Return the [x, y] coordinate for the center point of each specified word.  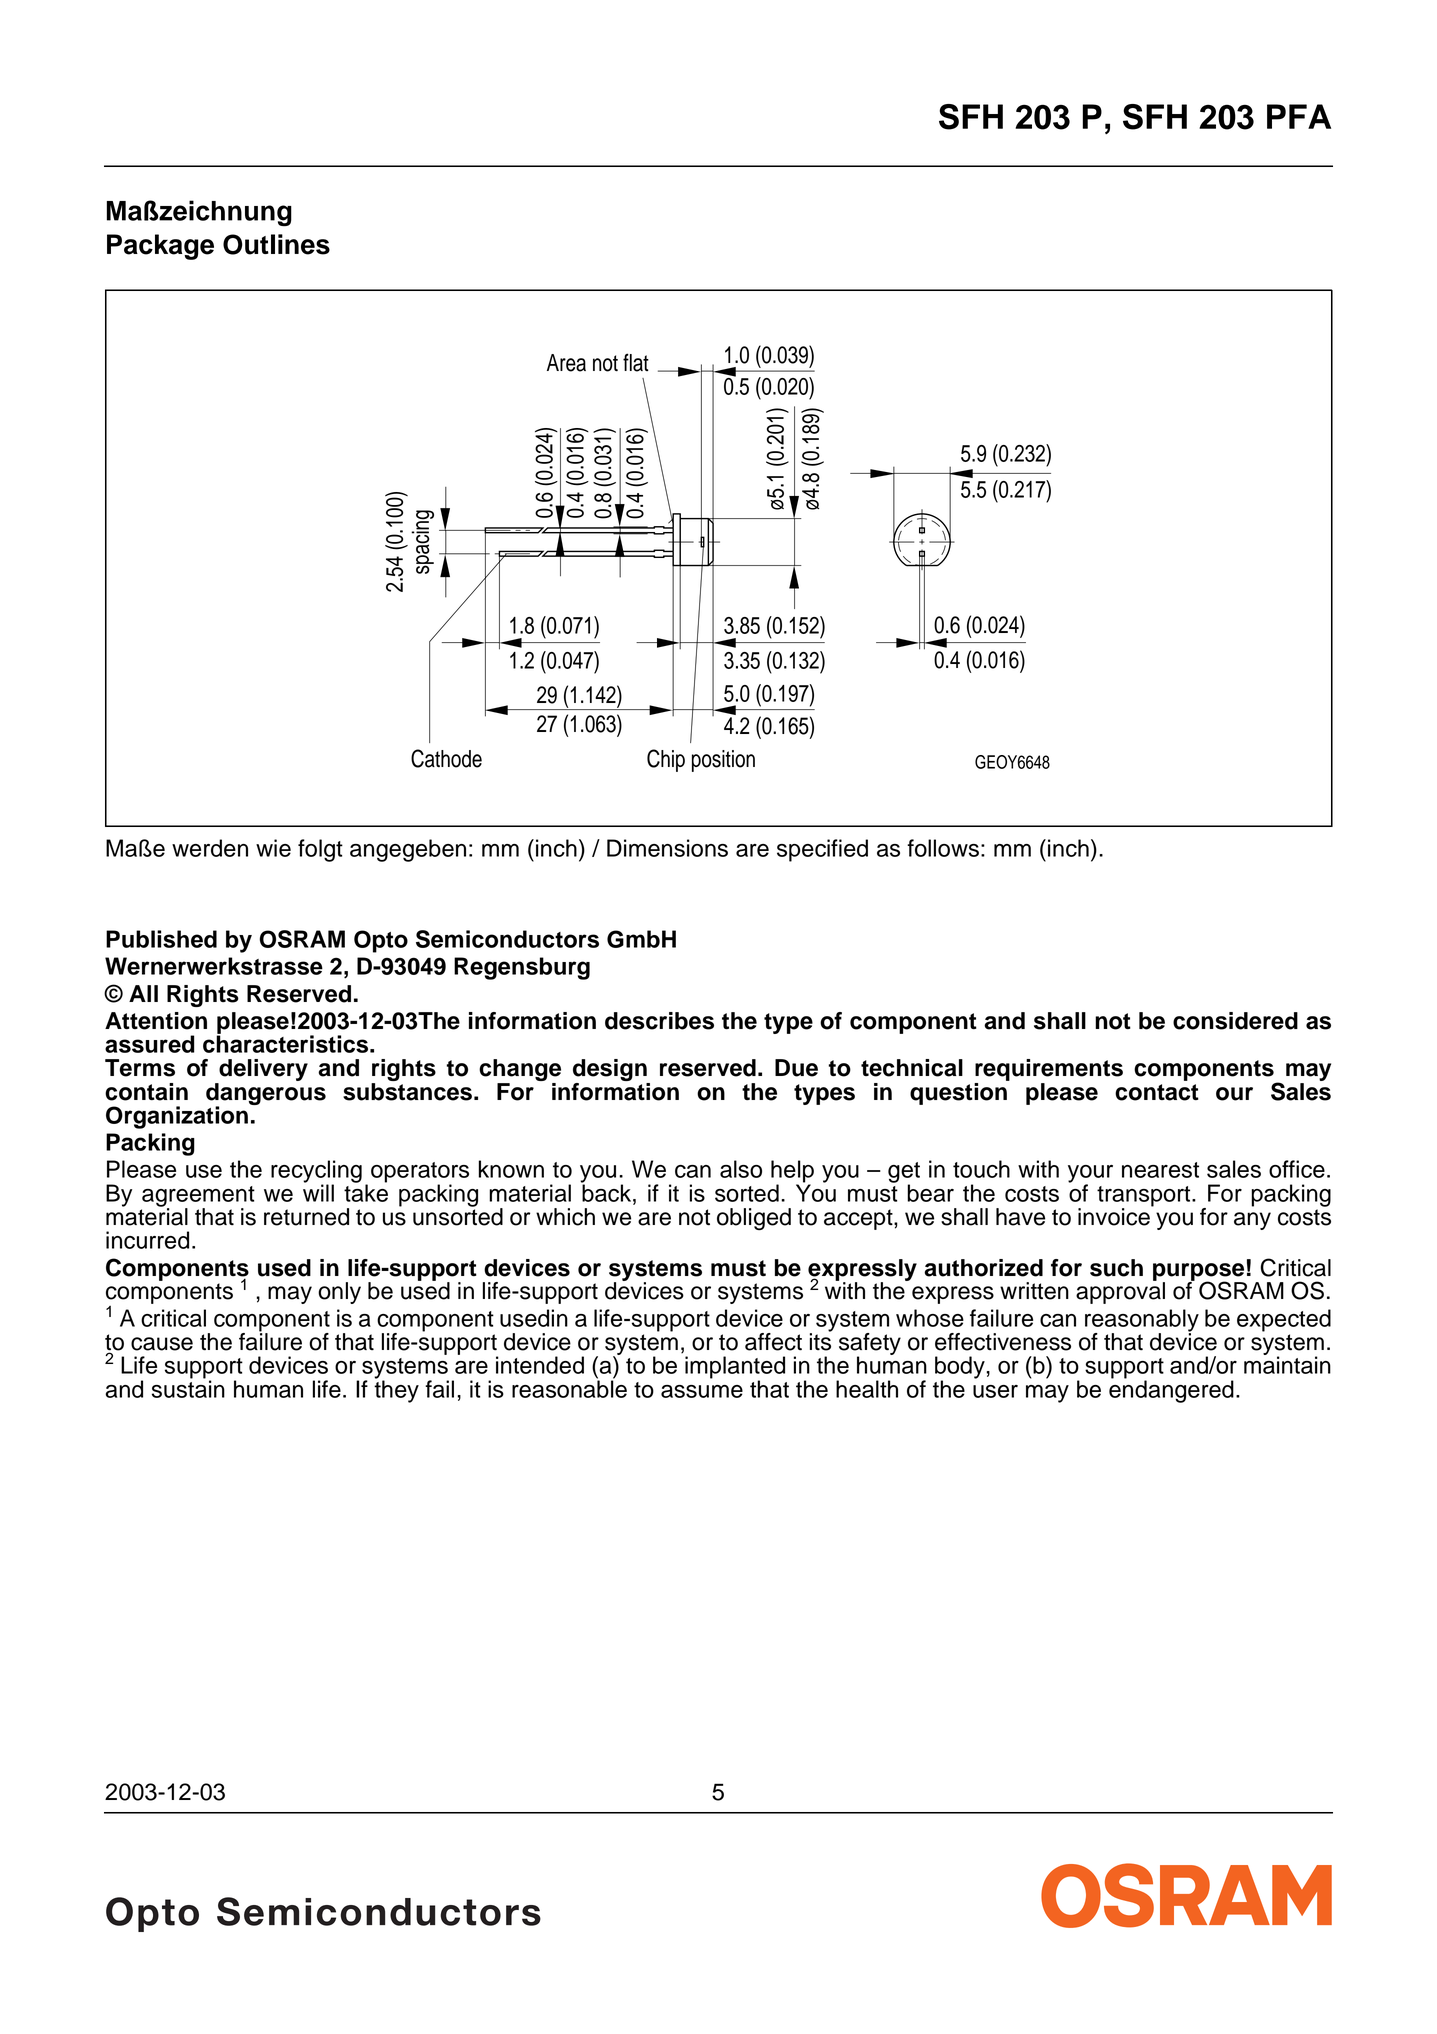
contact [1157, 1092]
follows [943, 848]
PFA [1299, 116]
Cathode [446, 758]
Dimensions [667, 848]
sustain [188, 1388]
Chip [666, 760]
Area [566, 363]
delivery [262, 1071]
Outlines [276, 244]
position [723, 761]
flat [636, 362]
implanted [735, 1368]
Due [796, 1068]
